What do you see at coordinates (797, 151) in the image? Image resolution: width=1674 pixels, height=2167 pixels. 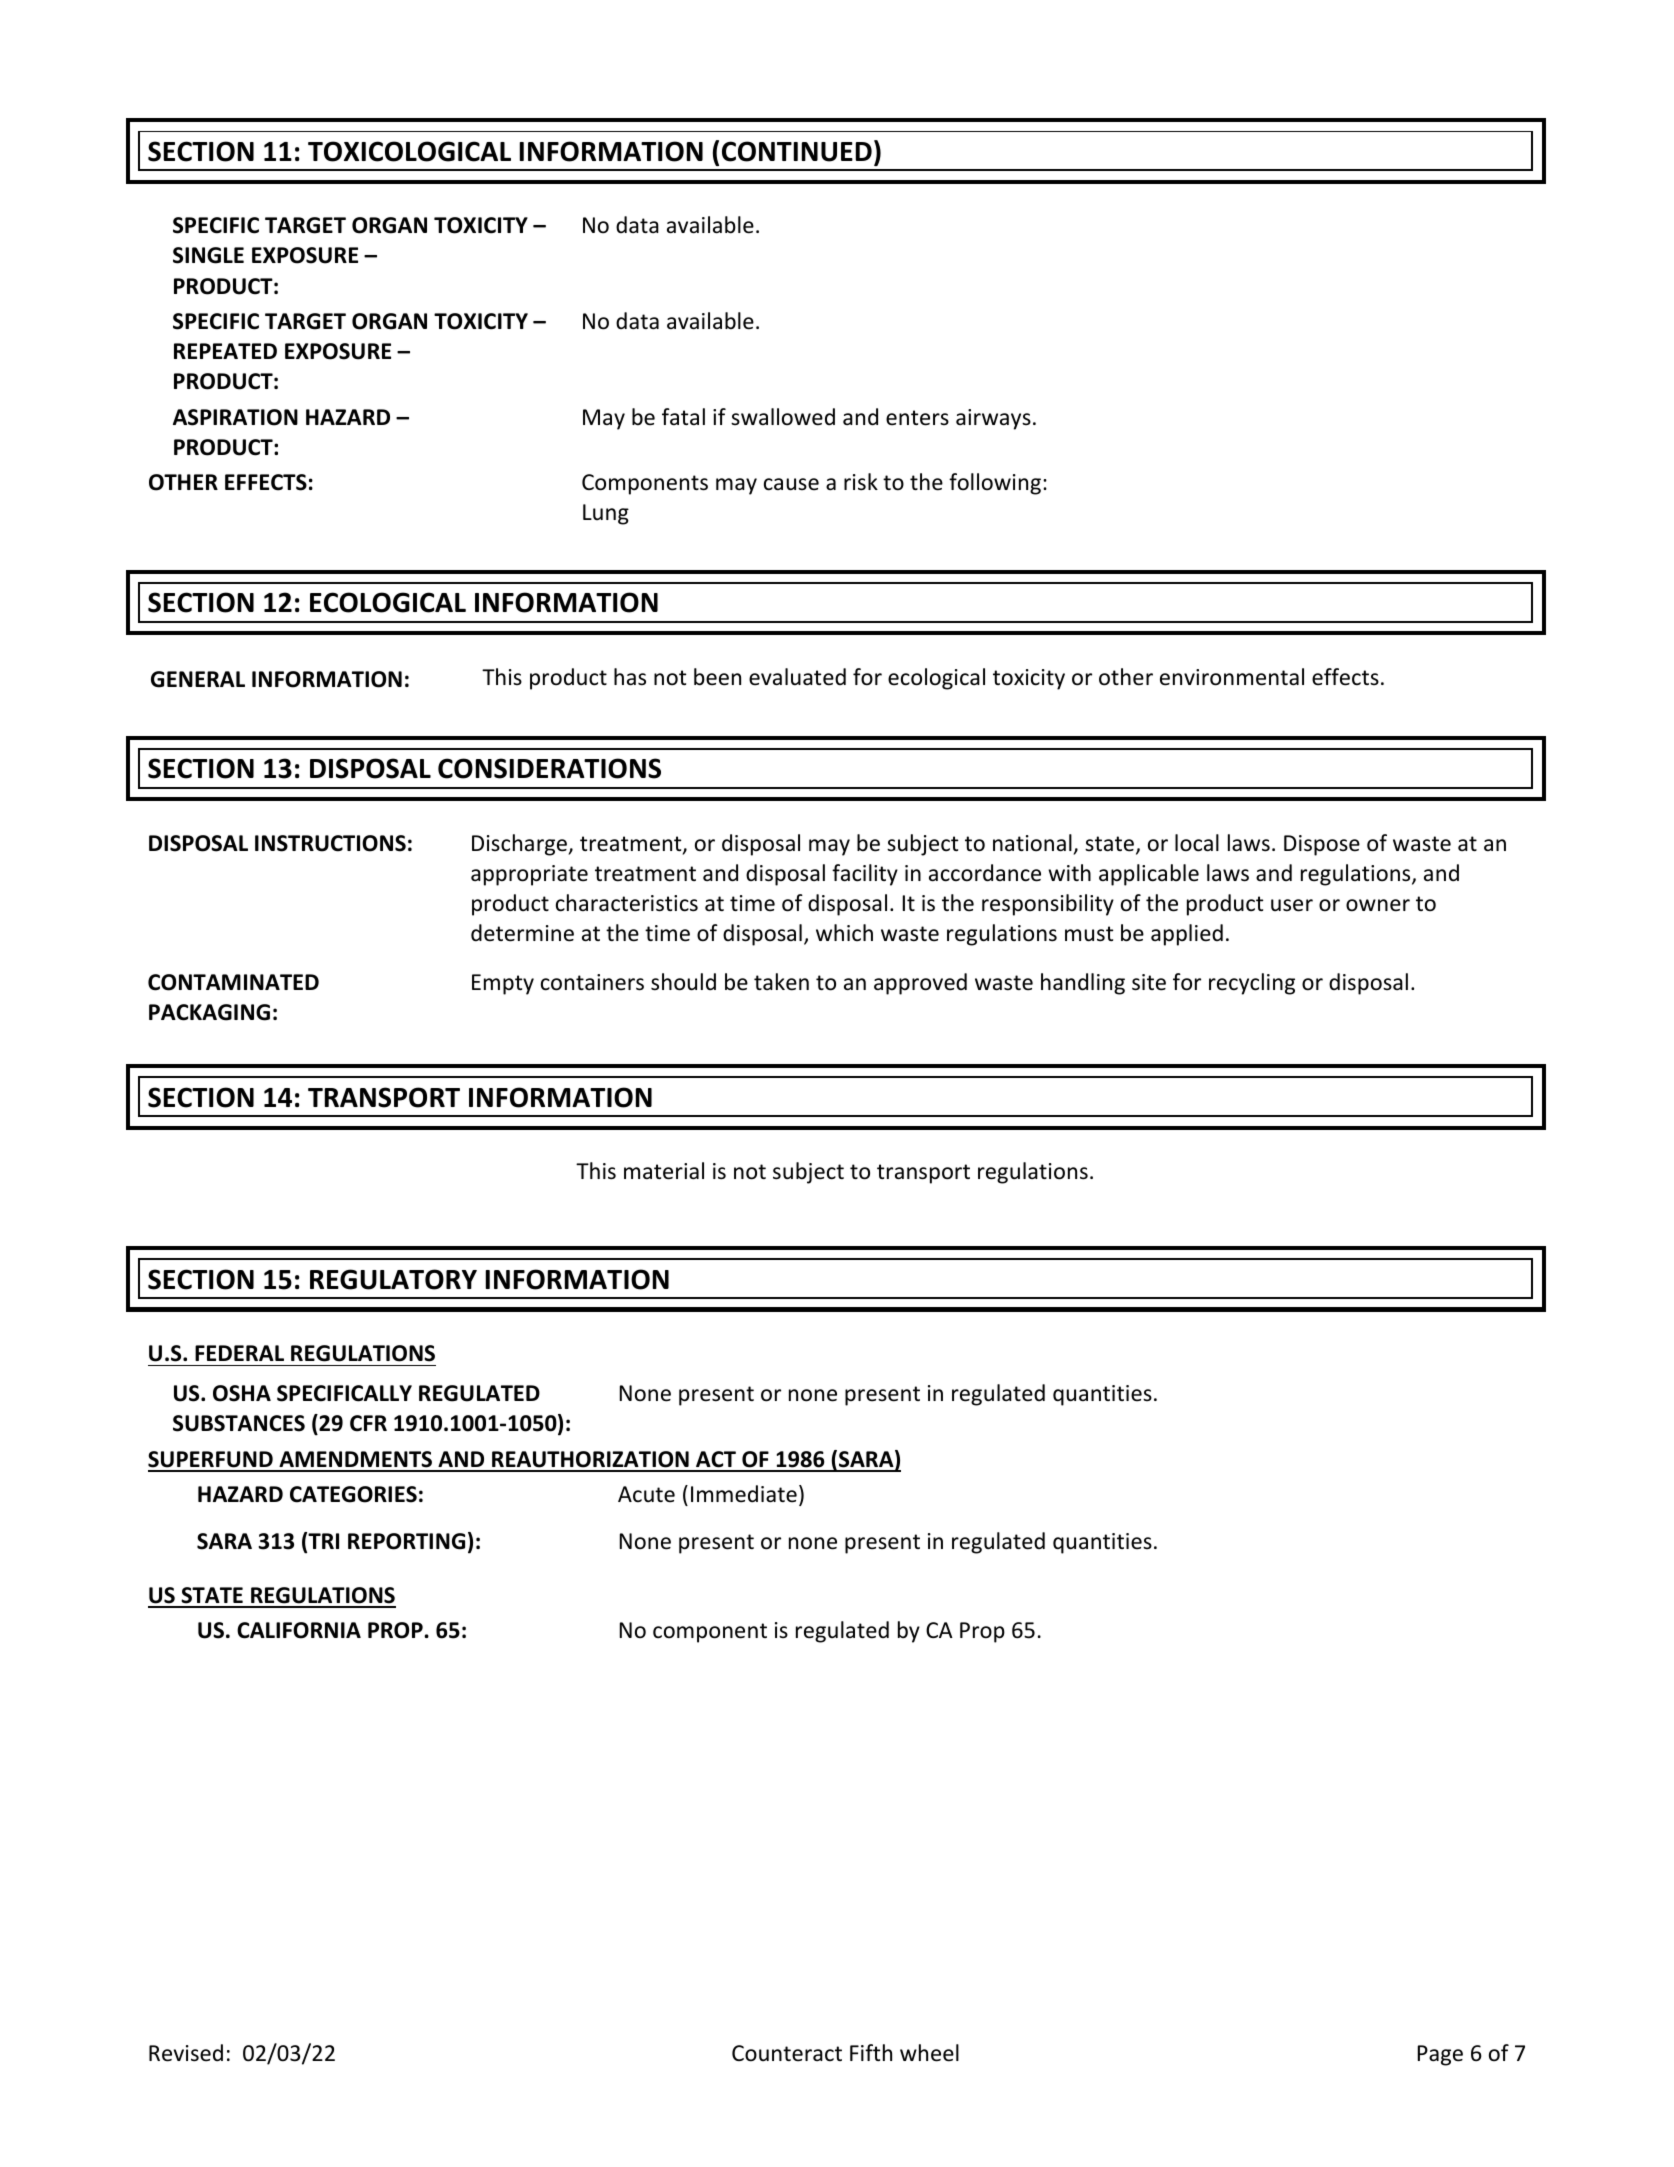 I see `CONTINUED` at bounding box center [797, 151].
